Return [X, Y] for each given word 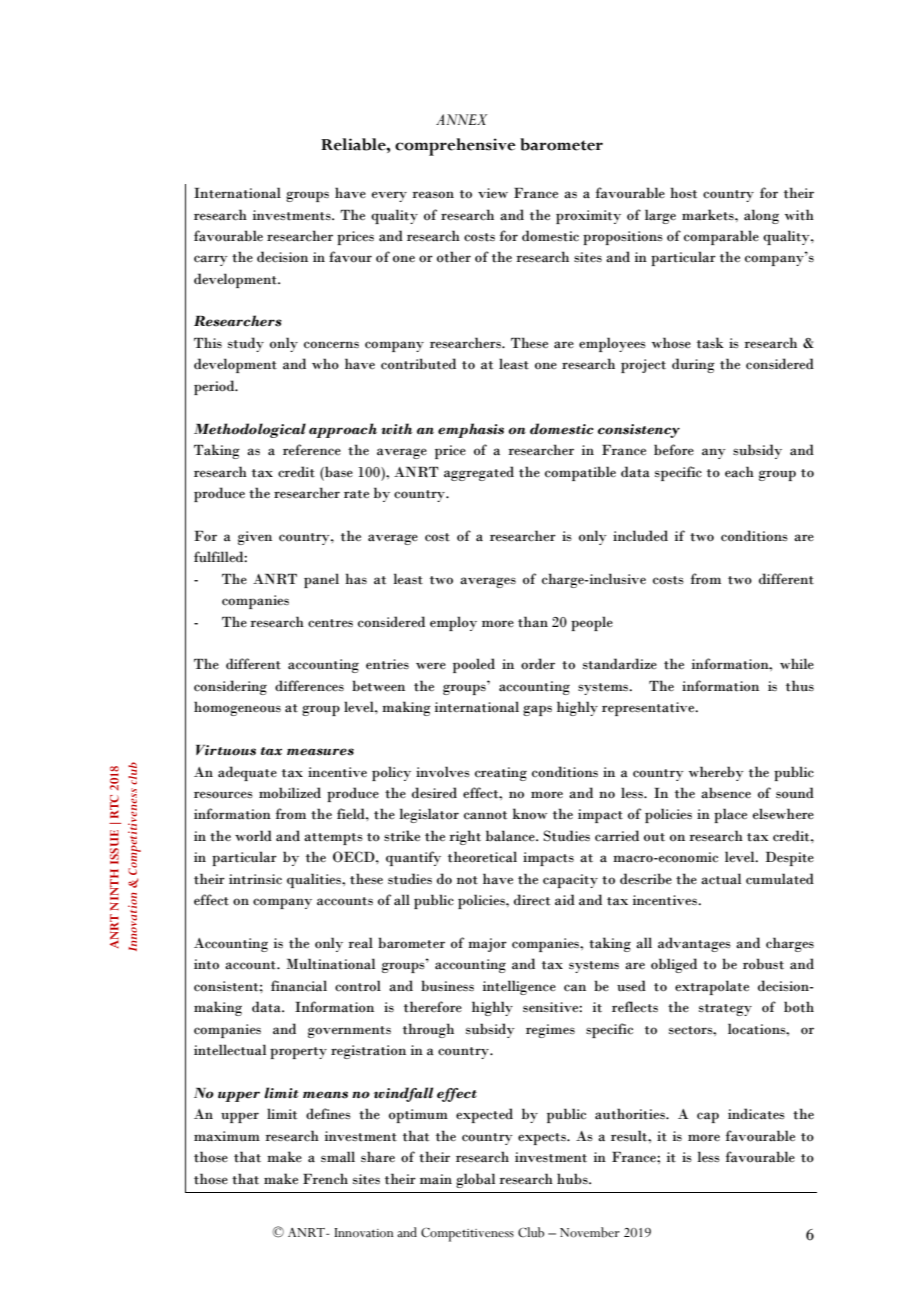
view [493, 193]
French [325, 1178]
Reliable [354, 144]
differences [309, 686]
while [797, 663]
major [487, 945]
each [739, 472]
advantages [694, 944]
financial [299, 986]
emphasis [471, 430]
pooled [474, 665]
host [683, 193]
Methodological [250, 430]
